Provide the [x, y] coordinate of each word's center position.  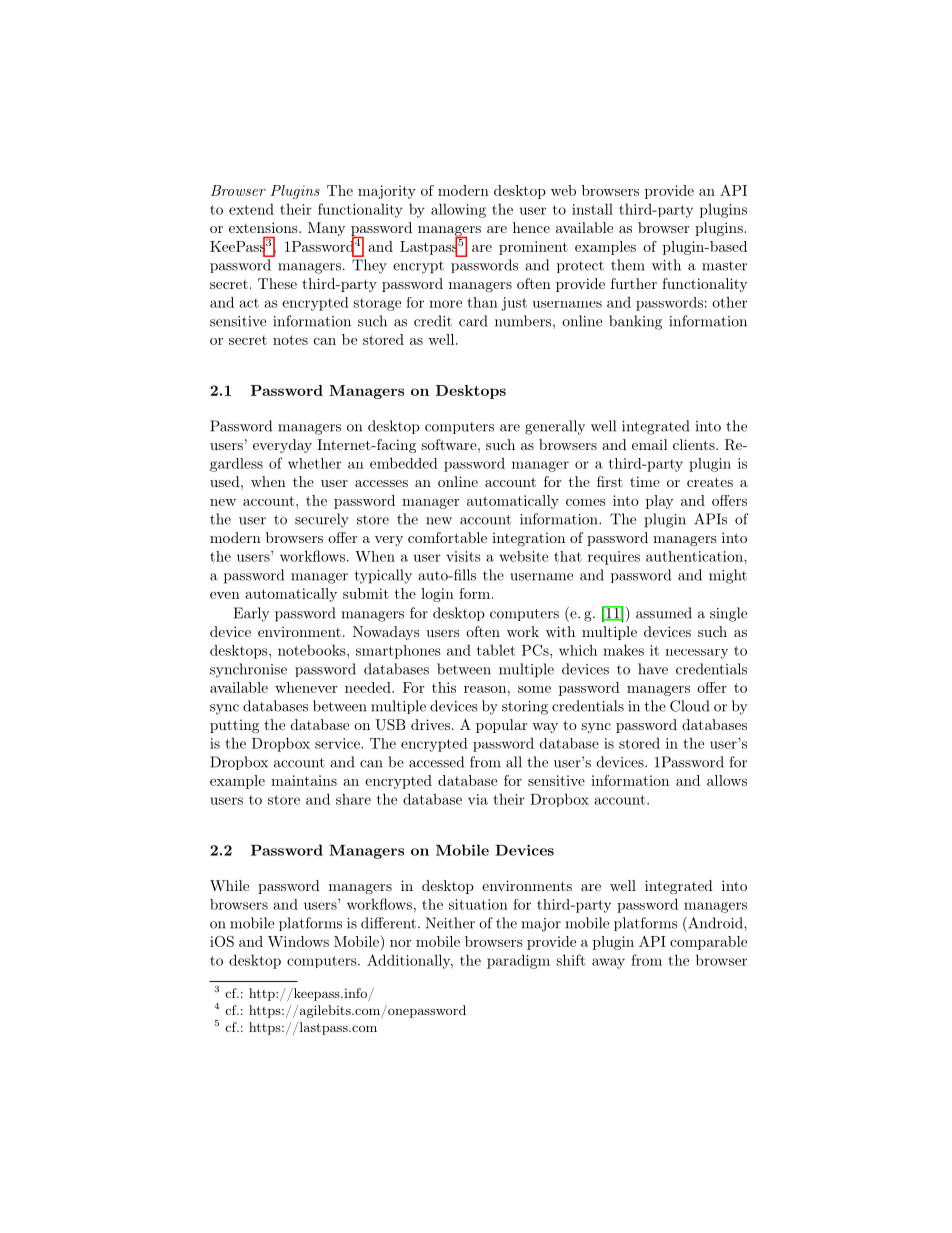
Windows [298, 941]
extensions [264, 227]
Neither [450, 923]
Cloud [689, 706]
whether [315, 463]
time [645, 481]
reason [485, 689]
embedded [404, 463]
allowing [458, 210]
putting [234, 726]
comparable [708, 943]
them [628, 265]
